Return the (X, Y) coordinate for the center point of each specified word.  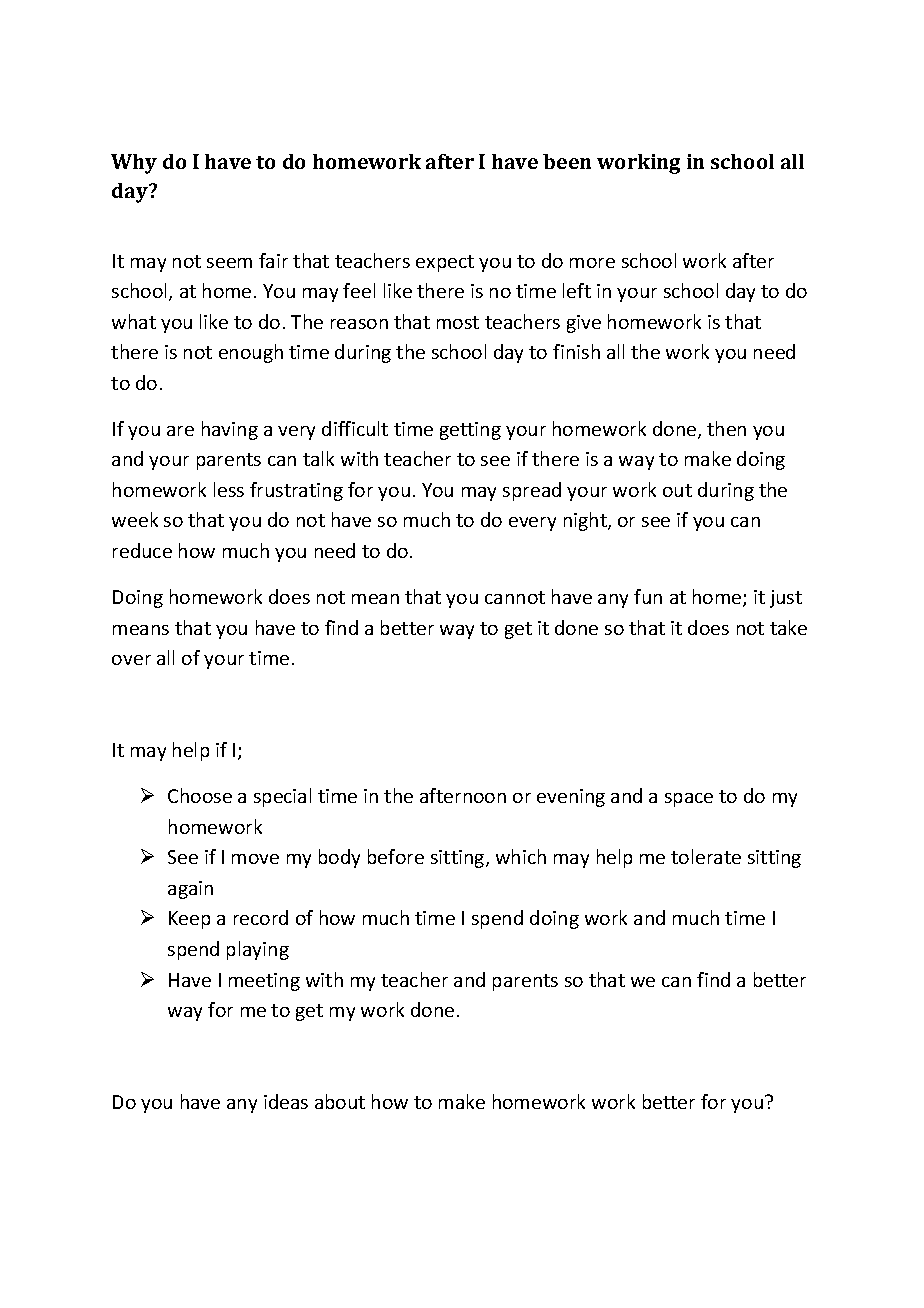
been (567, 161)
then (726, 428)
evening (571, 798)
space (689, 800)
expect (445, 263)
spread (532, 491)
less (229, 489)
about (340, 1101)
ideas (286, 1101)
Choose (200, 795)
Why (134, 164)
